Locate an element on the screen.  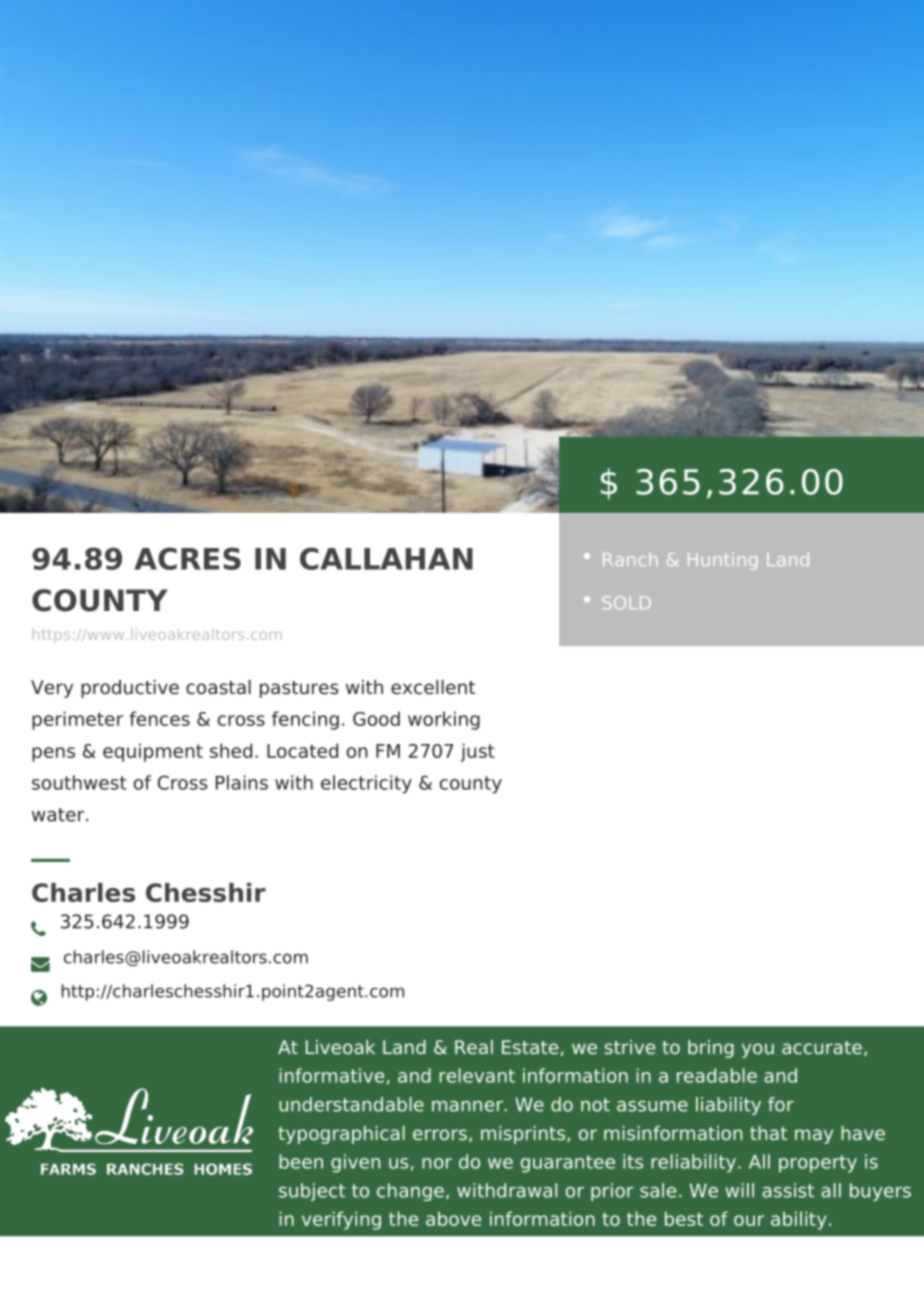
Hunting is located at coordinates (722, 561).
